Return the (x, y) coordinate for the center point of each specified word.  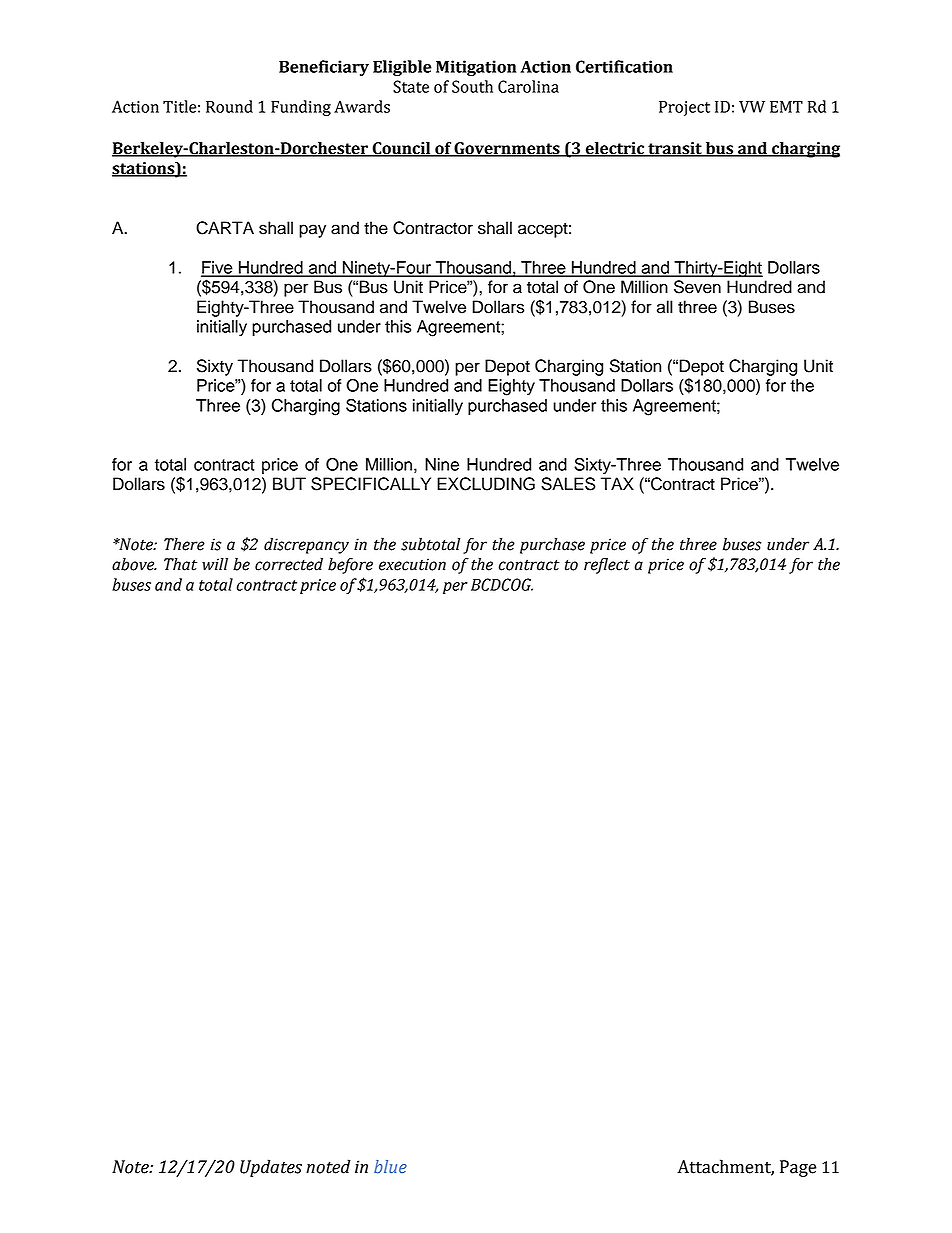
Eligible (402, 68)
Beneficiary (324, 68)
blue (390, 1167)
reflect (607, 566)
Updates (271, 1168)
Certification (624, 66)
